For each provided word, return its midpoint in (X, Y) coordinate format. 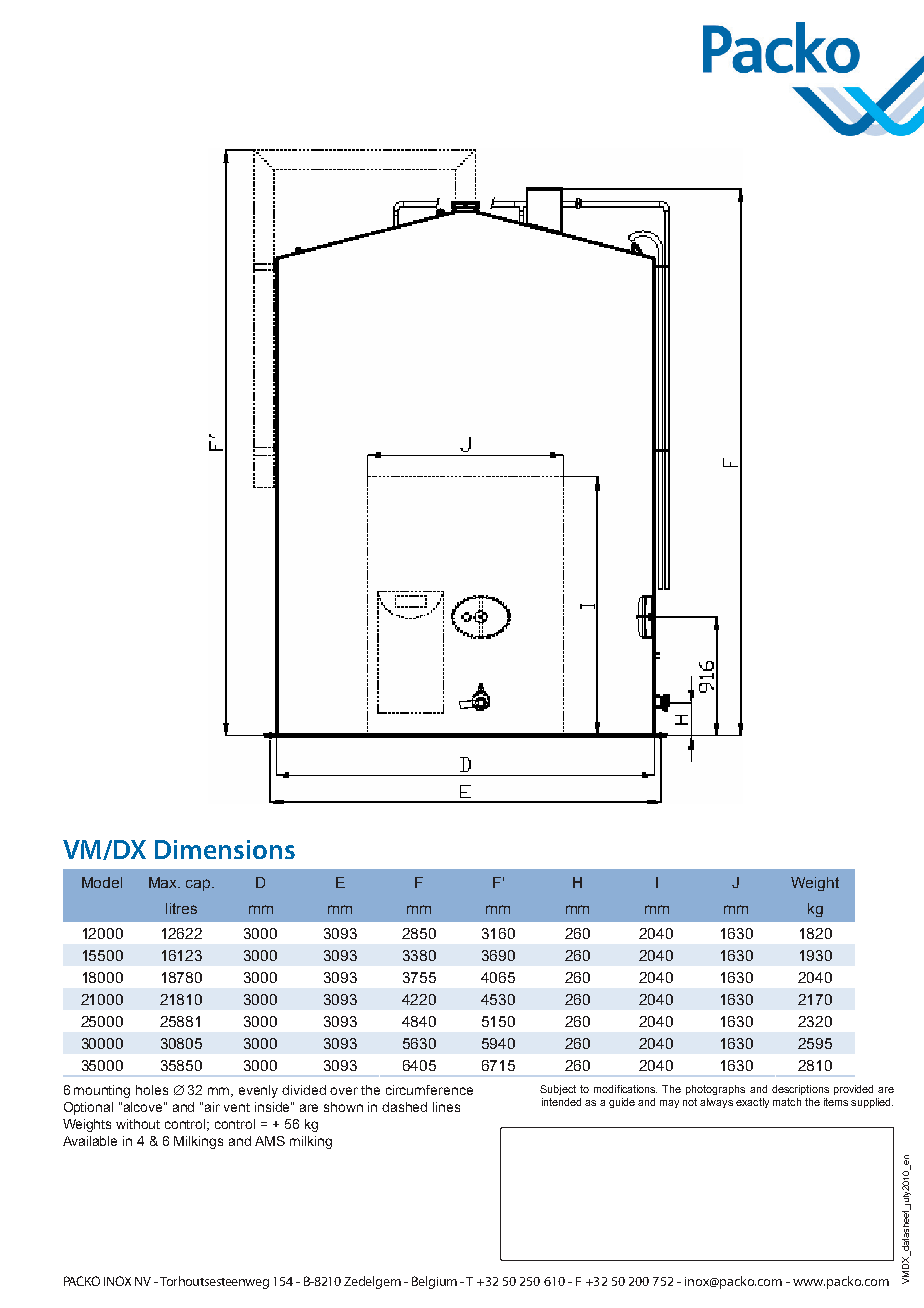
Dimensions (225, 849)
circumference (429, 1090)
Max (164, 882)
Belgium (434, 1282)
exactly (752, 1103)
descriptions (800, 1090)
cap (199, 885)
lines (446, 1107)
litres (181, 908)
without (138, 1124)
